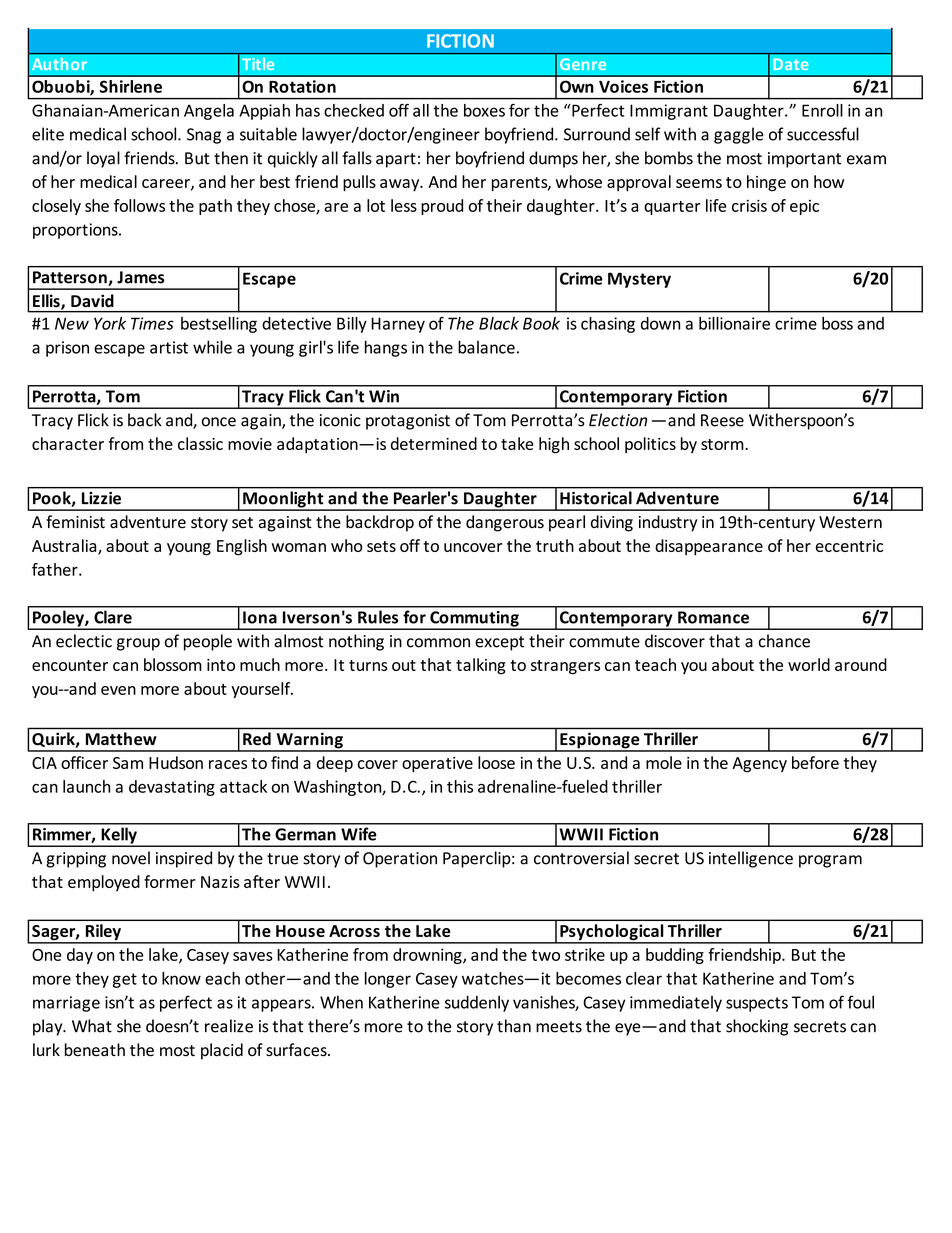  I want to click on Date, so click(791, 64).
